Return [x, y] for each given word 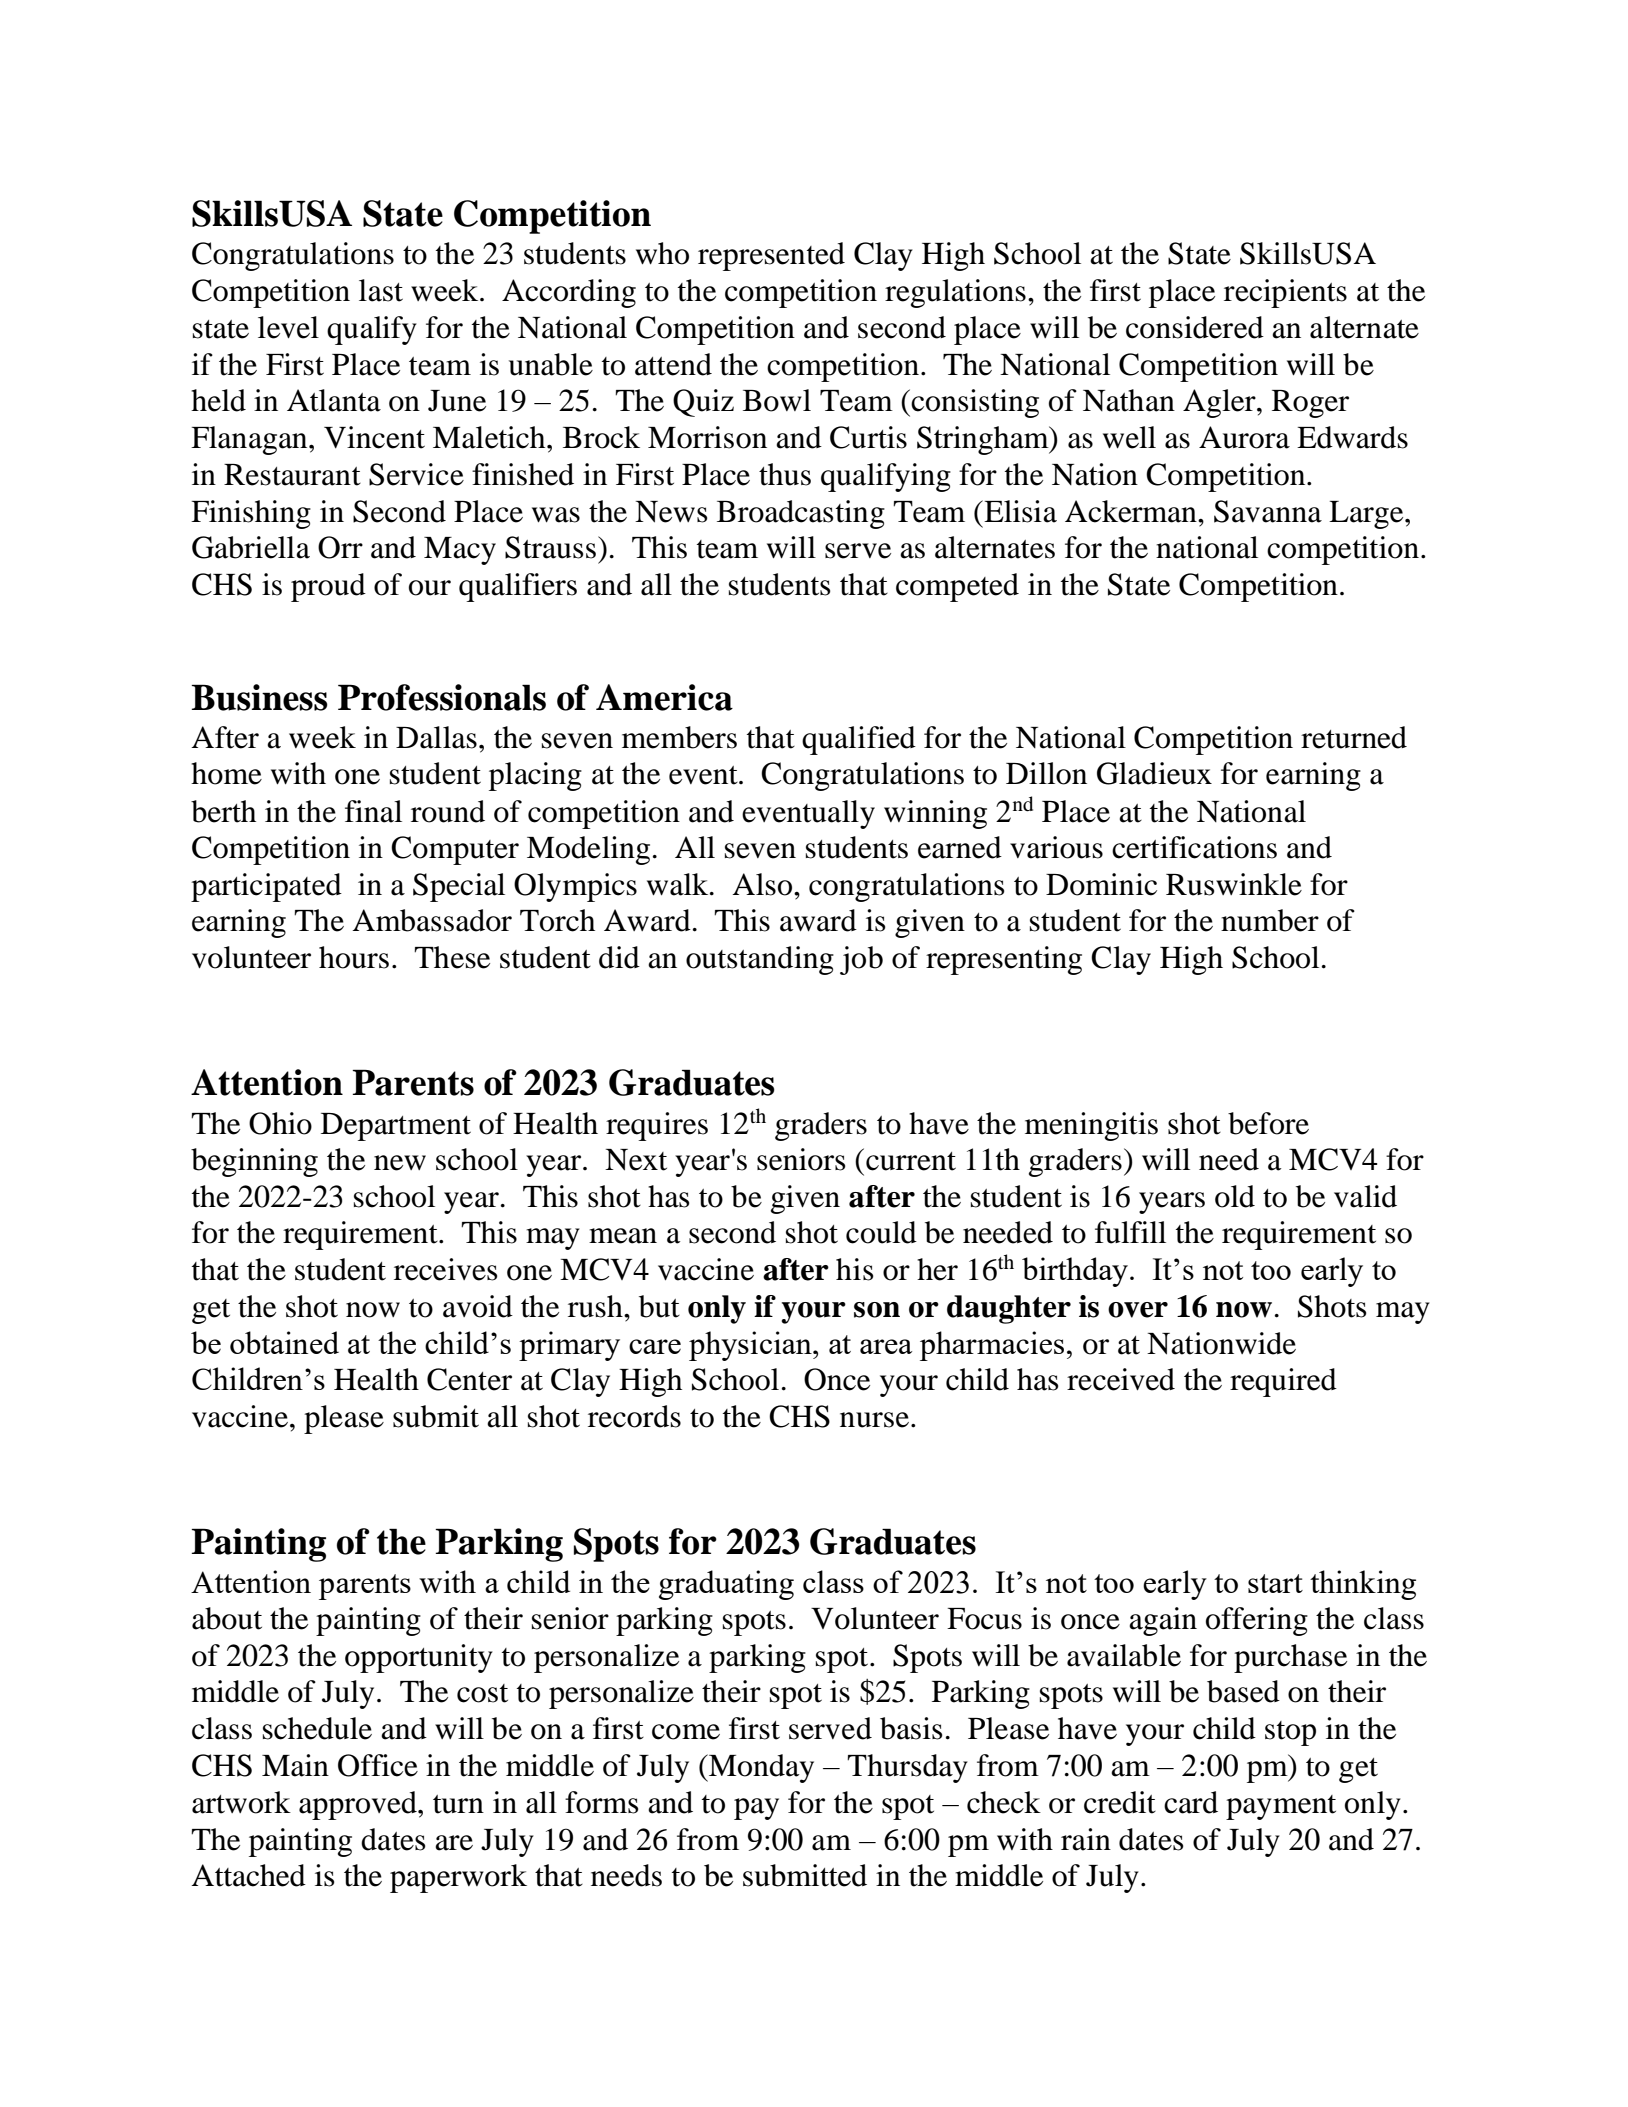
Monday [760, 1768]
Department [396, 1127]
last [381, 290]
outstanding [760, 960]
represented [771, 256]
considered [1195, 327]
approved [359, 1805]
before [1268, 1123]
